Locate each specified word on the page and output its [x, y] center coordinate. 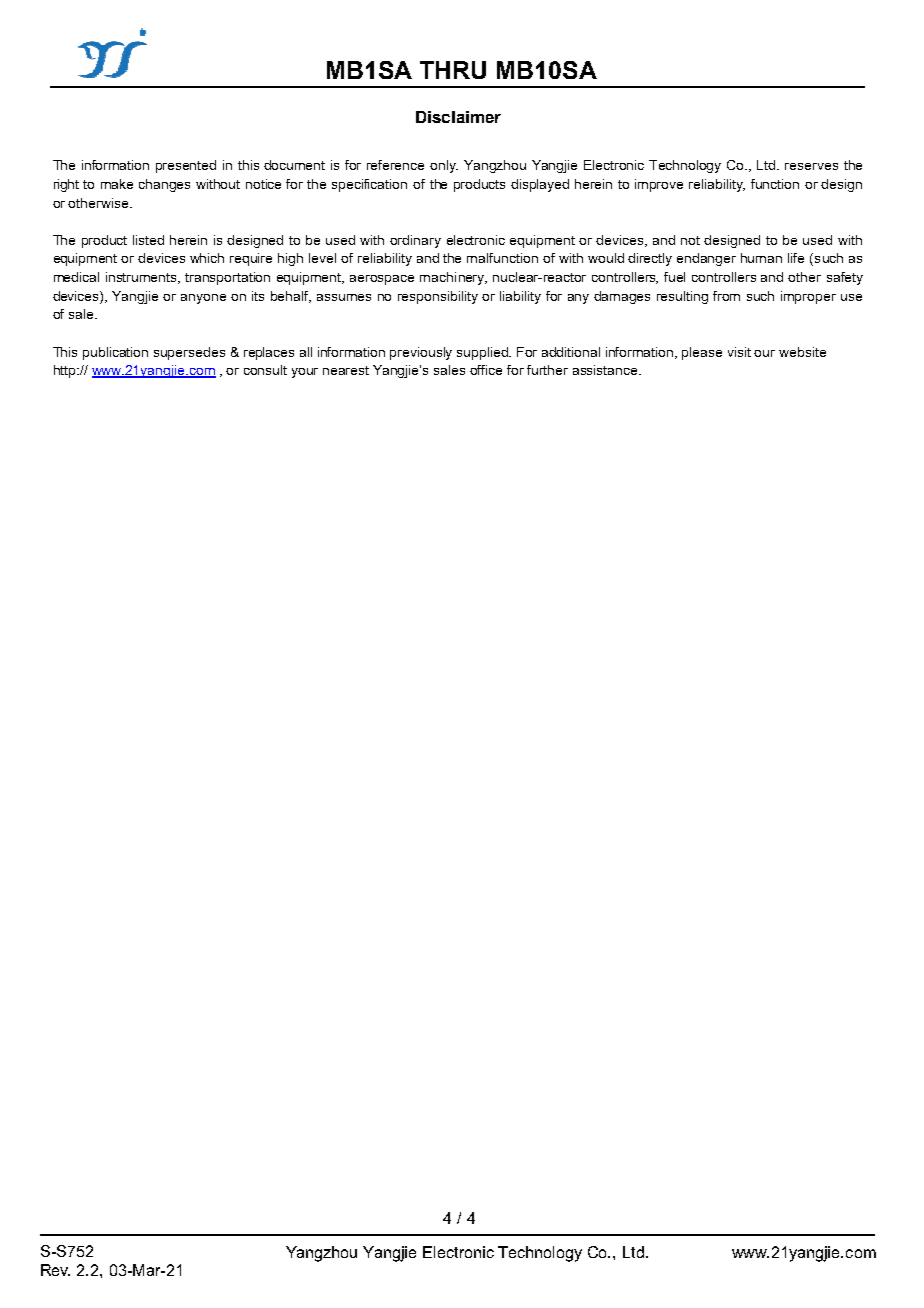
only [444, 166]
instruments [143, 278]
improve [659, 185]
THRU [453, 70]
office [486, 370]
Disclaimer [458, 117]
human [761, 258]
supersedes [189, 353]
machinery [453, 278]
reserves [811, 166]
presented [186, 166]
